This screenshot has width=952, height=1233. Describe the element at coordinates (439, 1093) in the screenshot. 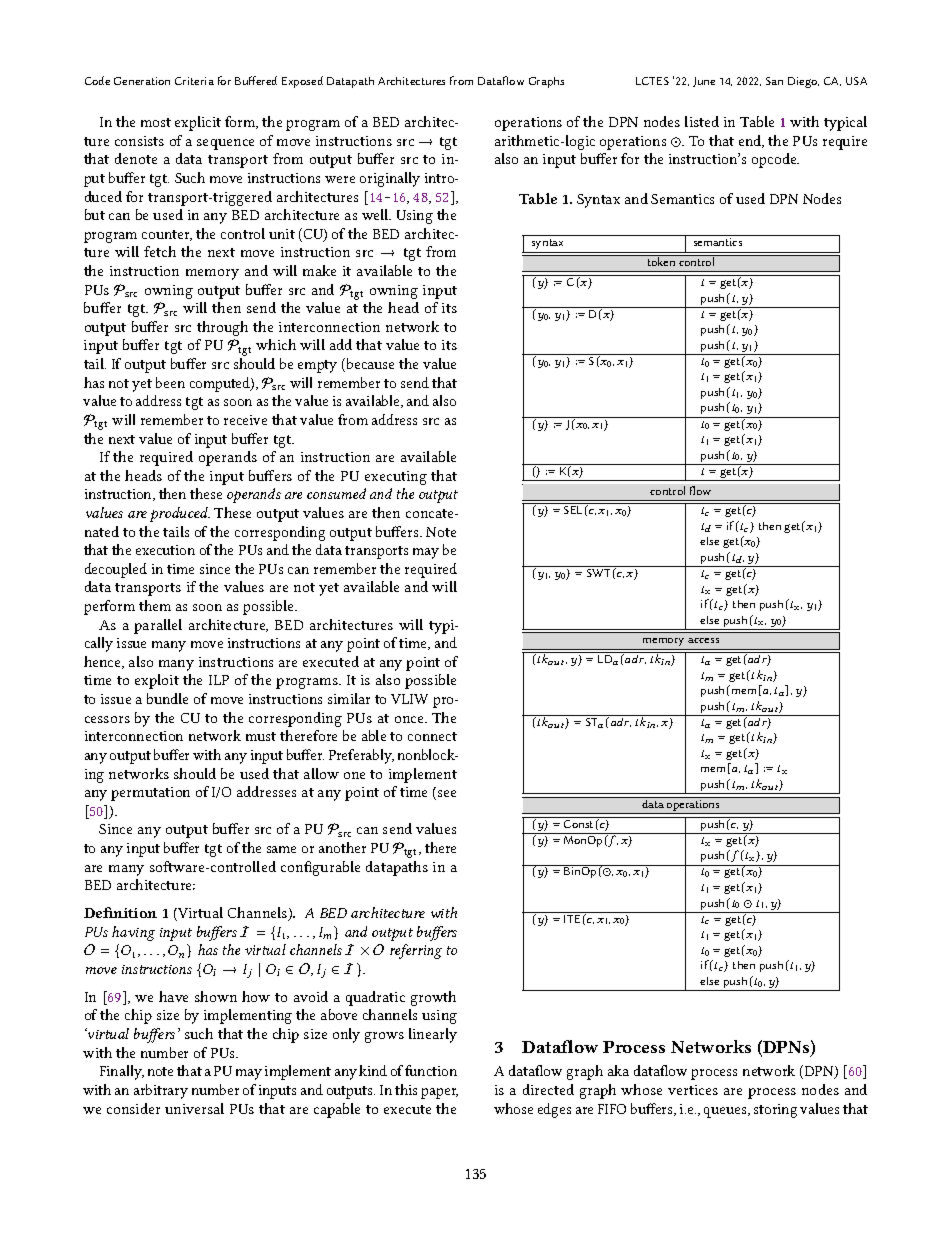

I see `paper` at that location.
